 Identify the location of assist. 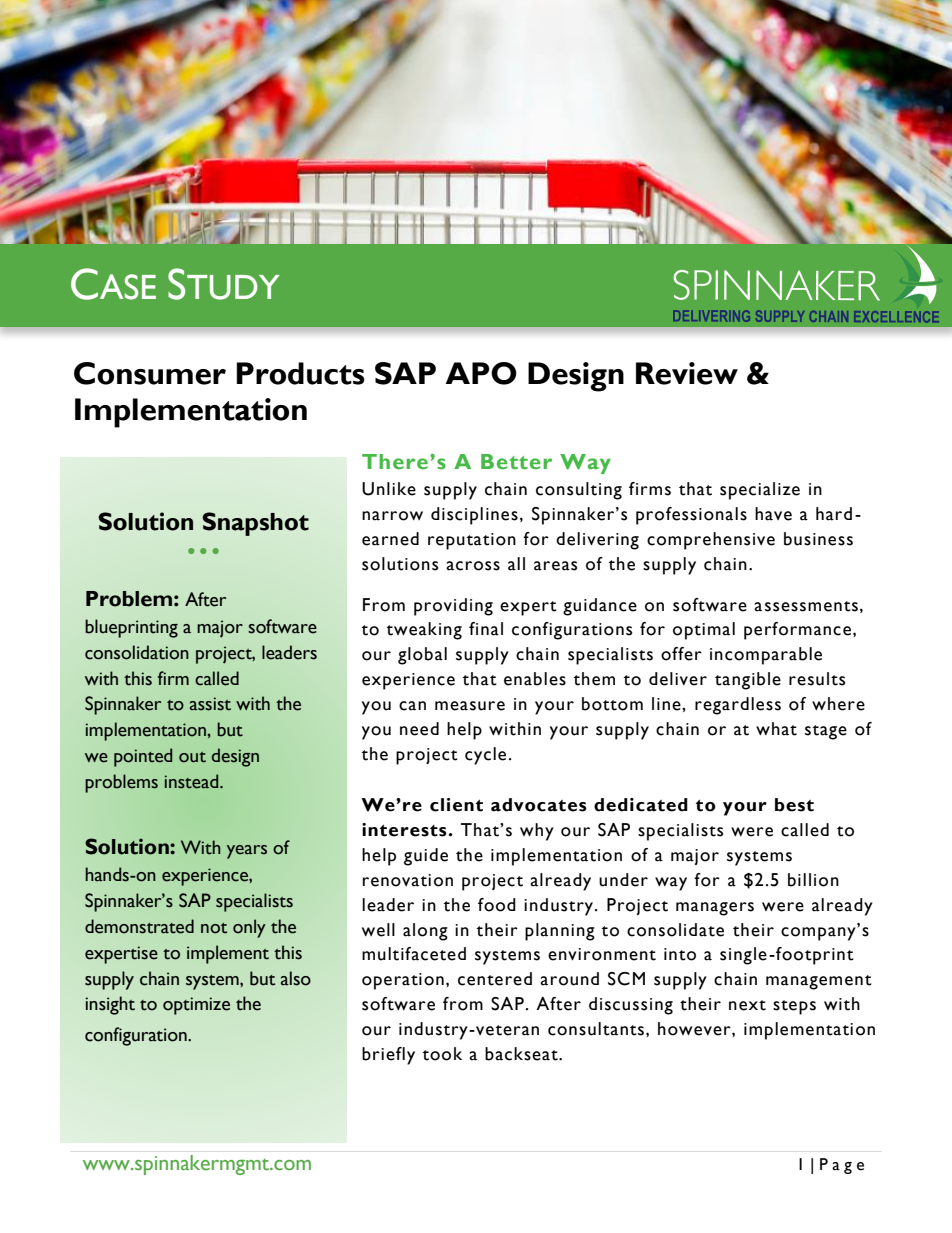
(210, 704).
